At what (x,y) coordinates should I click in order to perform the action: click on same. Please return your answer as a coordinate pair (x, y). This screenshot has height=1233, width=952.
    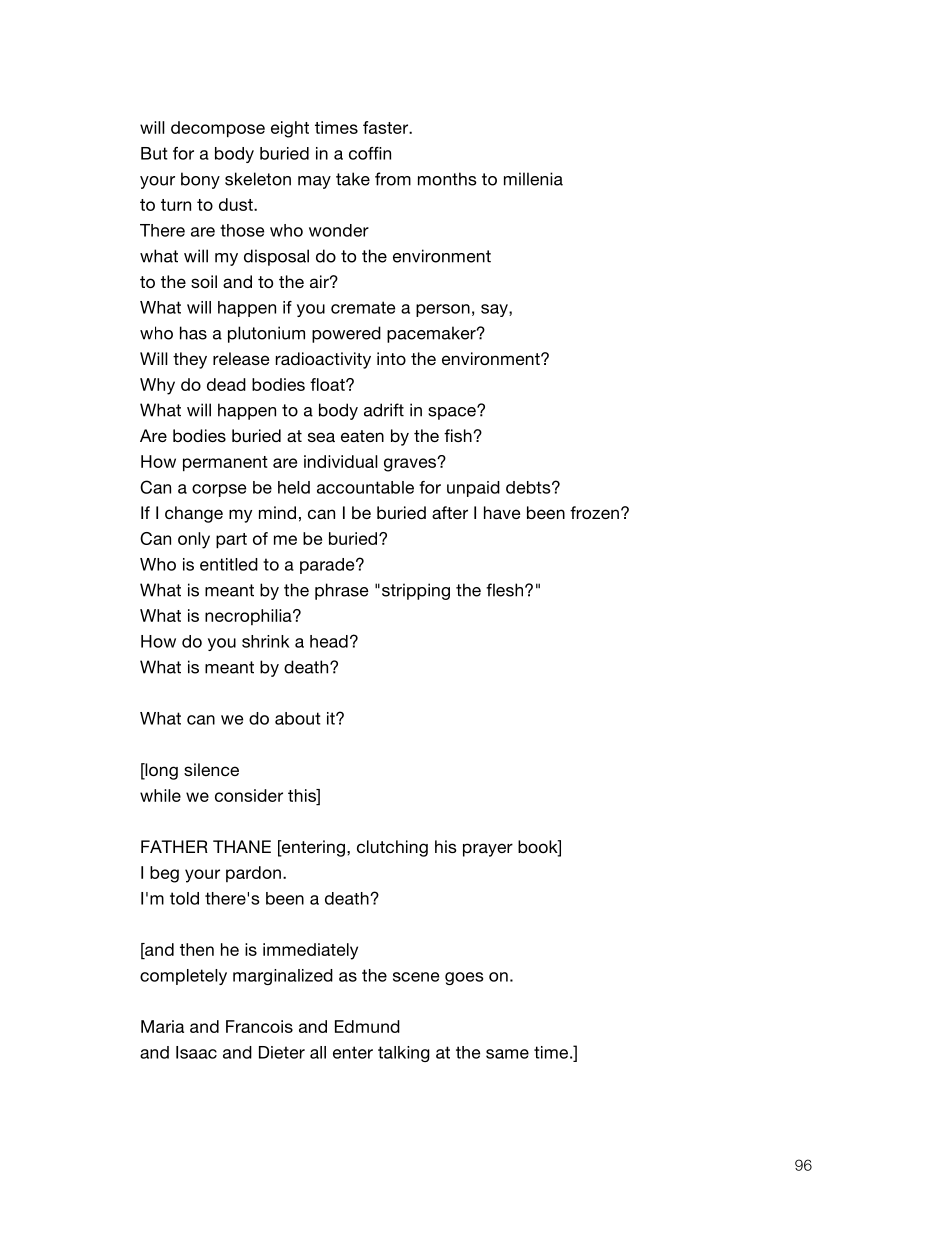
    Looking at the image, I should click on (507, 1054).
